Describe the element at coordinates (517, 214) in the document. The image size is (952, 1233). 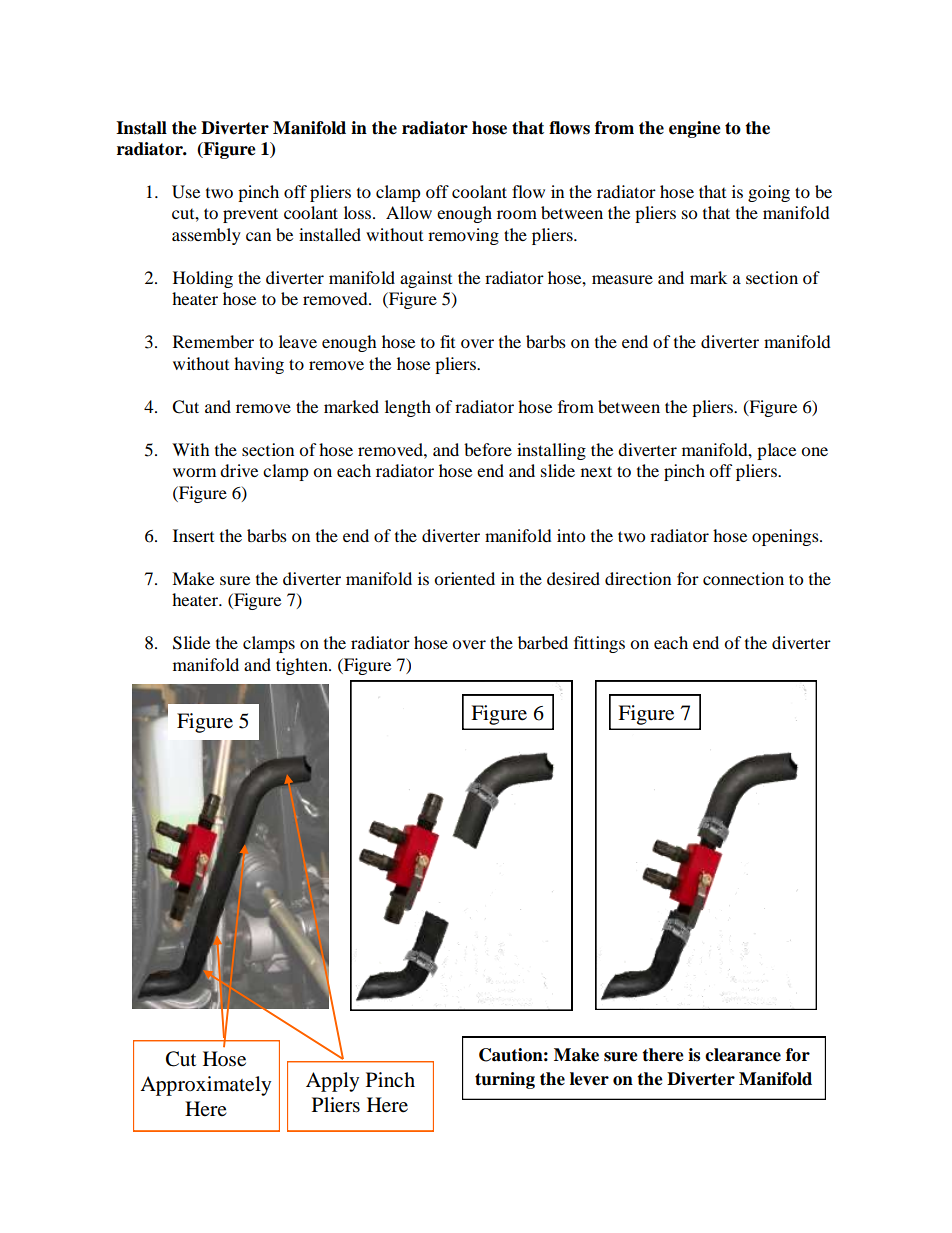
I see `room` at that location.
